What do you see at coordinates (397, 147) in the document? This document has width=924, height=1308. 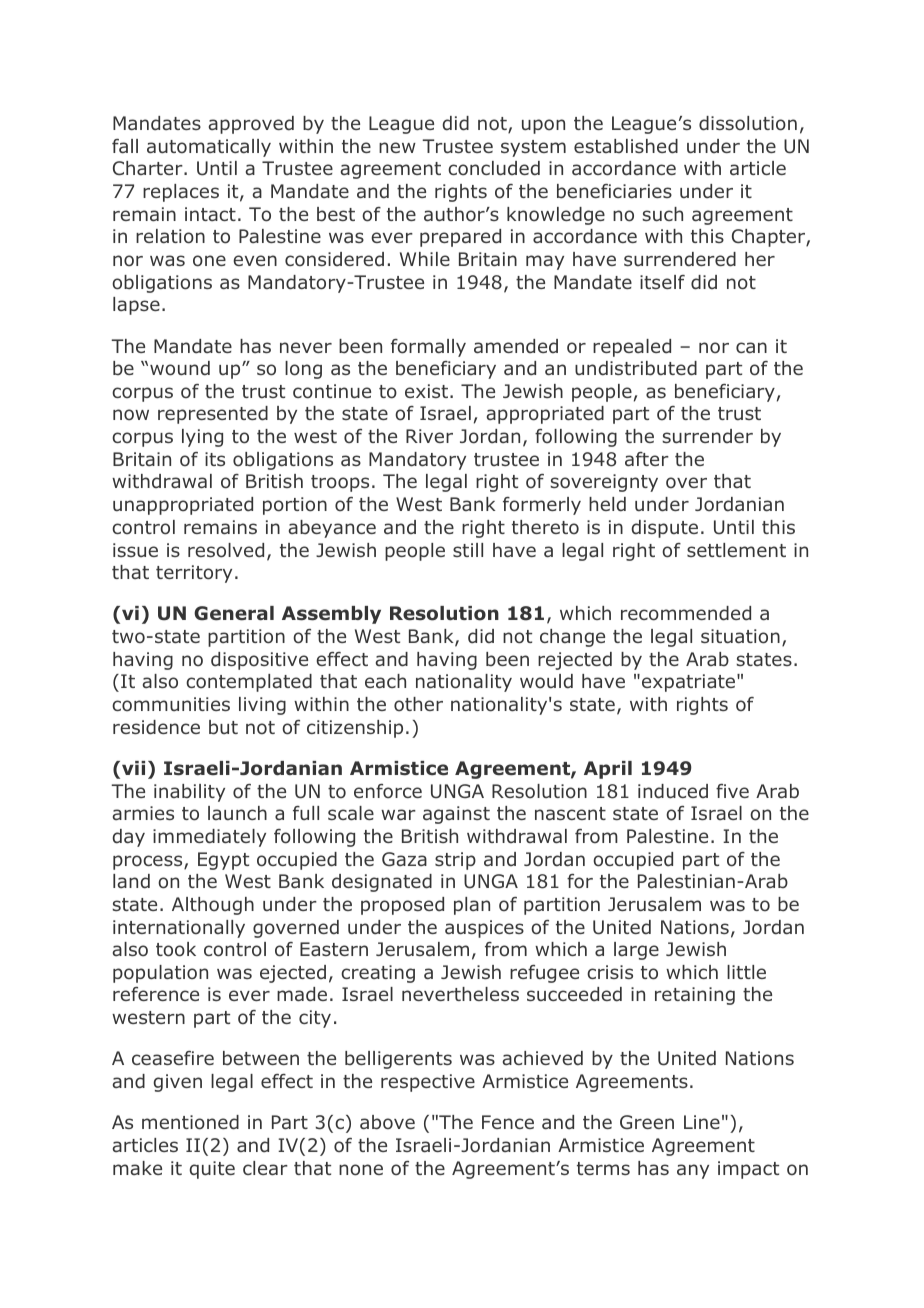 I see `new` at bounding box center [397, 147].
